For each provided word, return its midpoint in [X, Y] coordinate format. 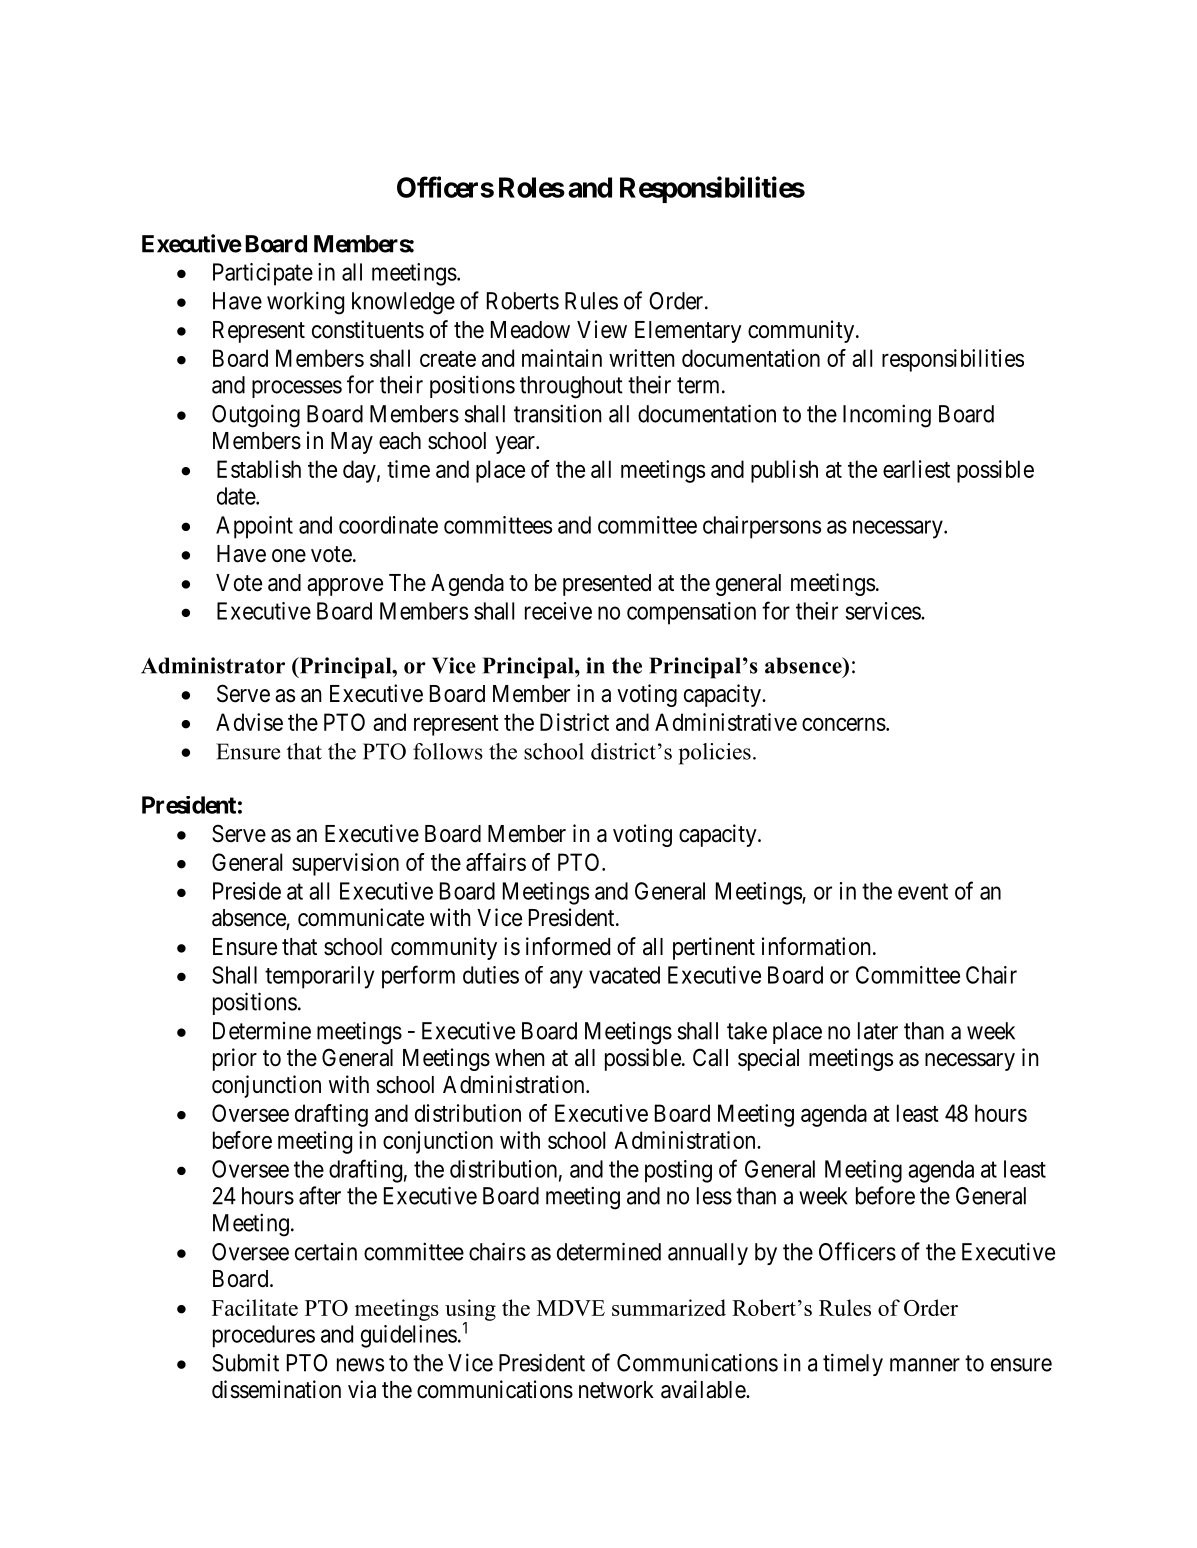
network [616, 1390]
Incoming [887, 416]
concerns [844, 724]
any [566, 979]
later [878, 1031]
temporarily [319, 977]
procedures [264, 1336]
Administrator [213, 665]
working [305, 303]
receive [558, 611]
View [602, 329]
